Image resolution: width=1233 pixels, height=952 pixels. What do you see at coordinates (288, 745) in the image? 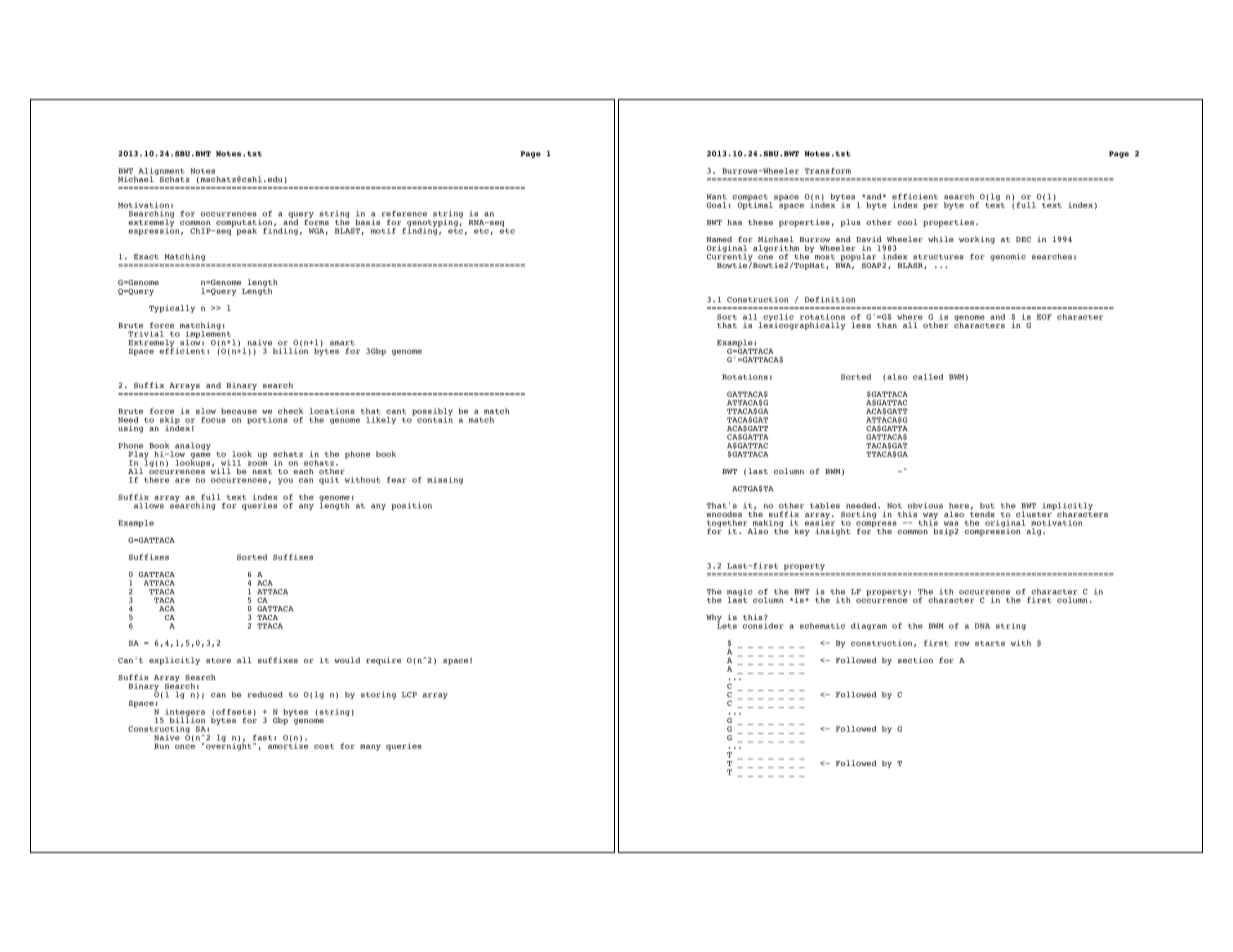
I see `amortize` at bounding box center [288, 745].
